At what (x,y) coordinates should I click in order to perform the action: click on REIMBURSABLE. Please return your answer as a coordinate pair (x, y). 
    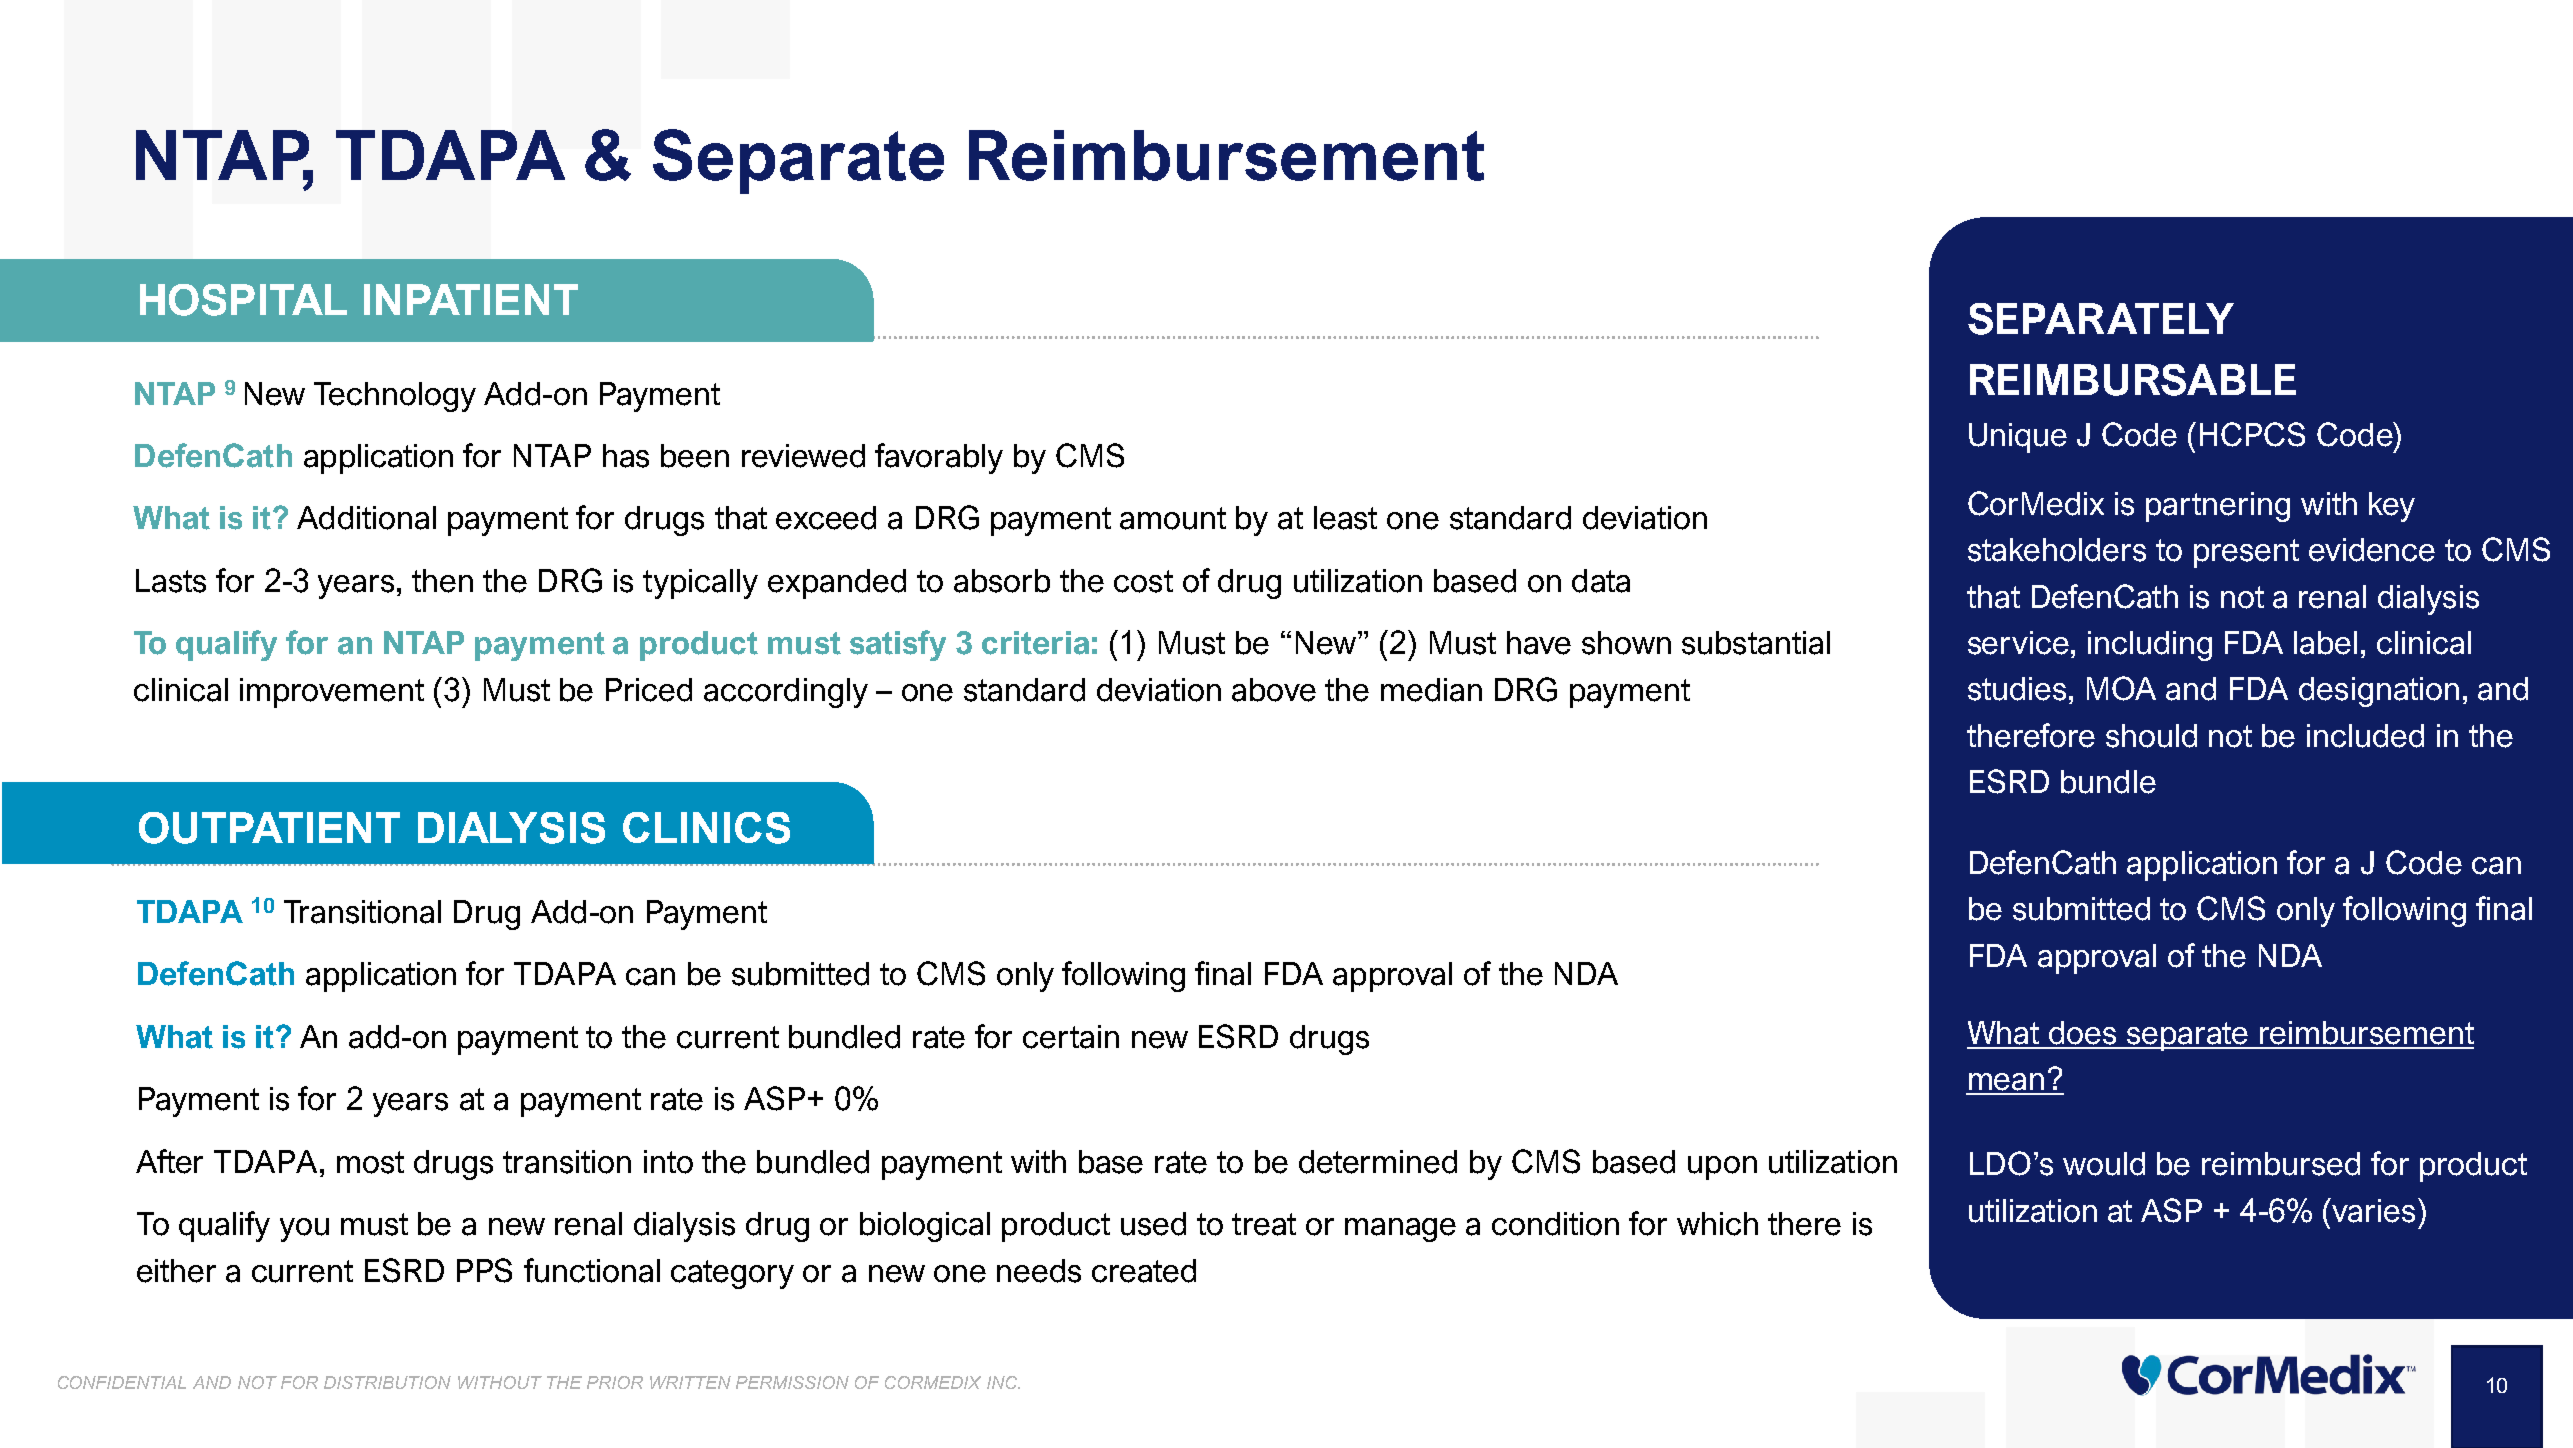
    Looking at the image, I should click on (2133, 380).
